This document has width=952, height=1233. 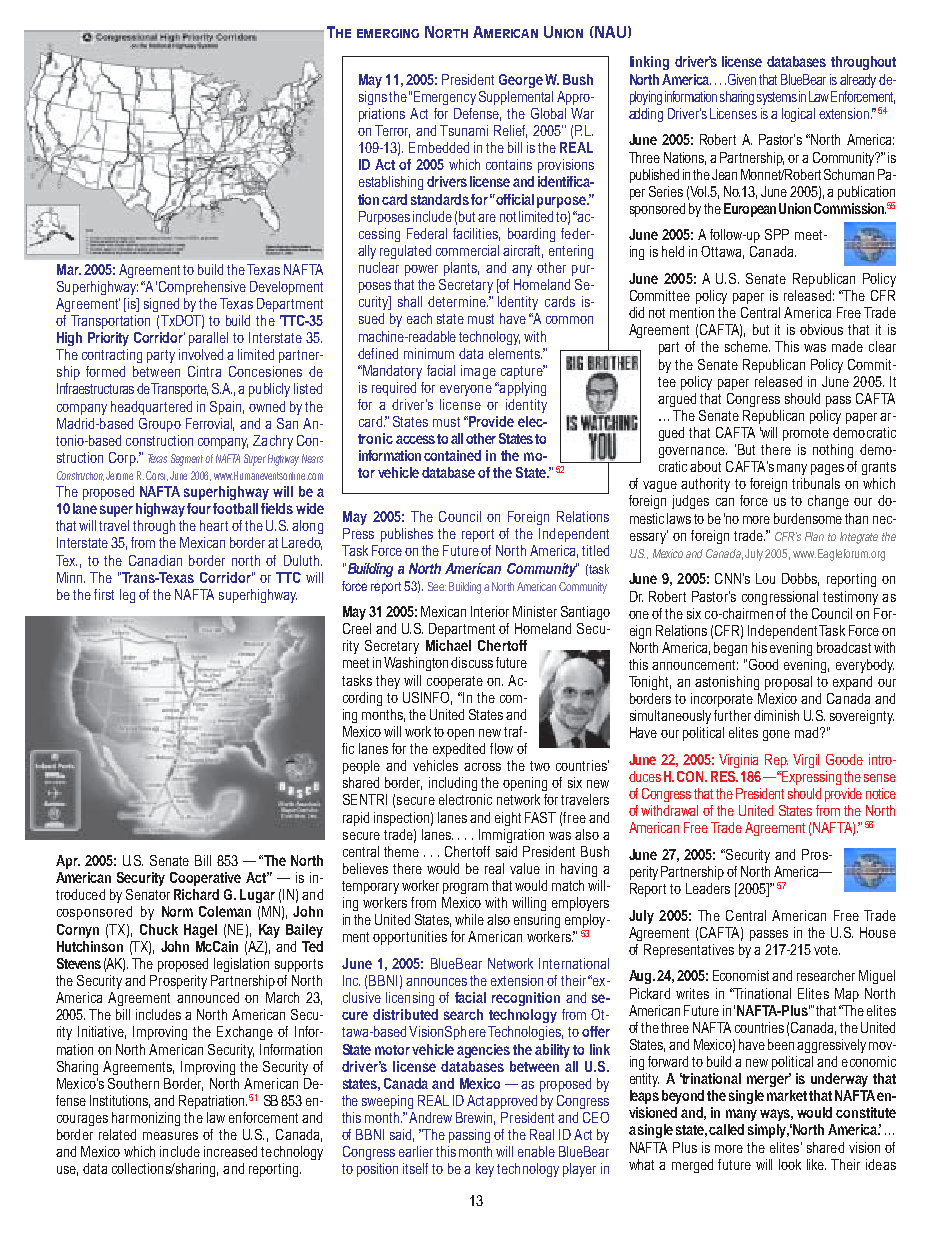 I want to click on systems, so click(x=777, y=98).
